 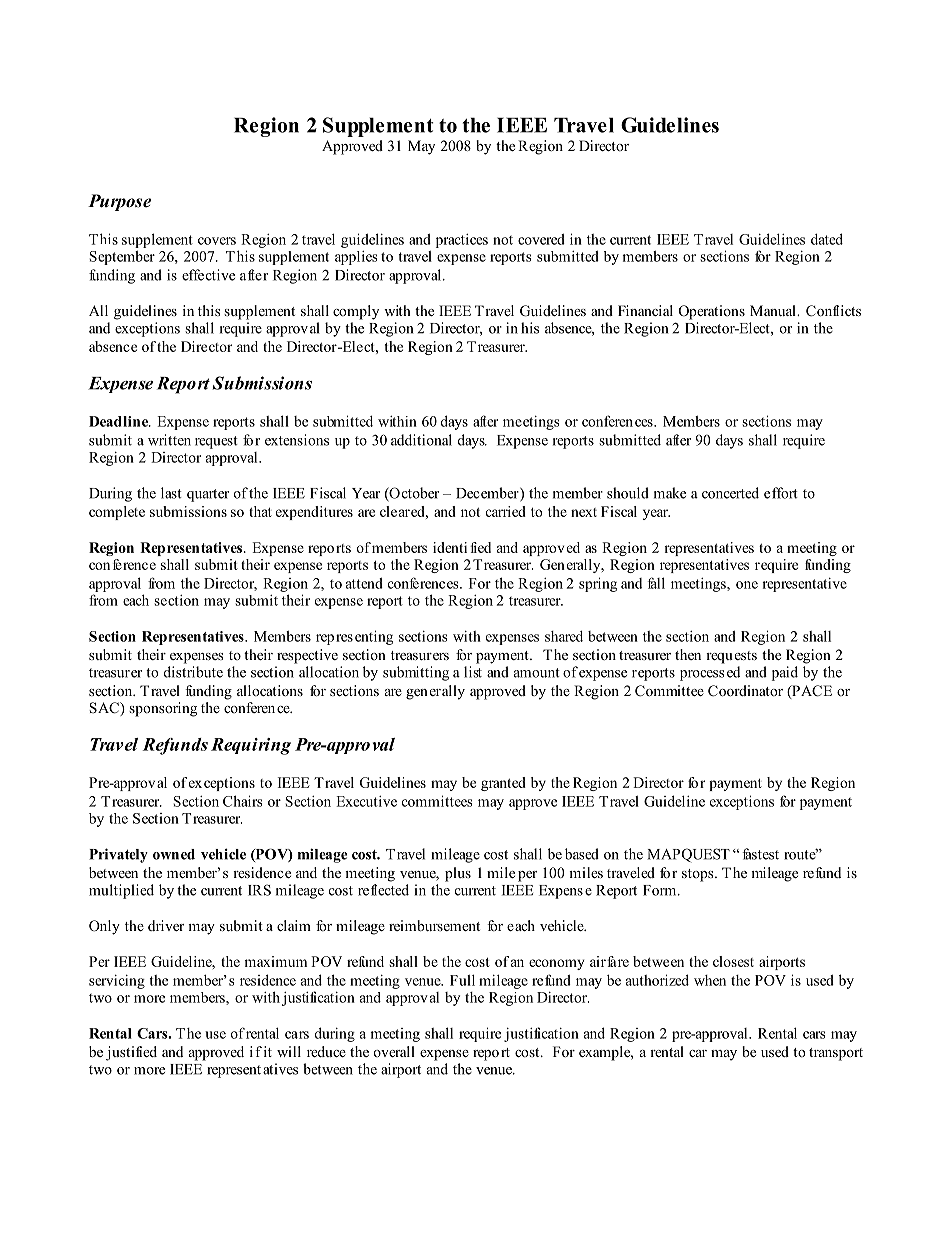 What do you see at coordinates (462, 241) in the screenshot?
I see `practices` at bounding box center [462, 241].
